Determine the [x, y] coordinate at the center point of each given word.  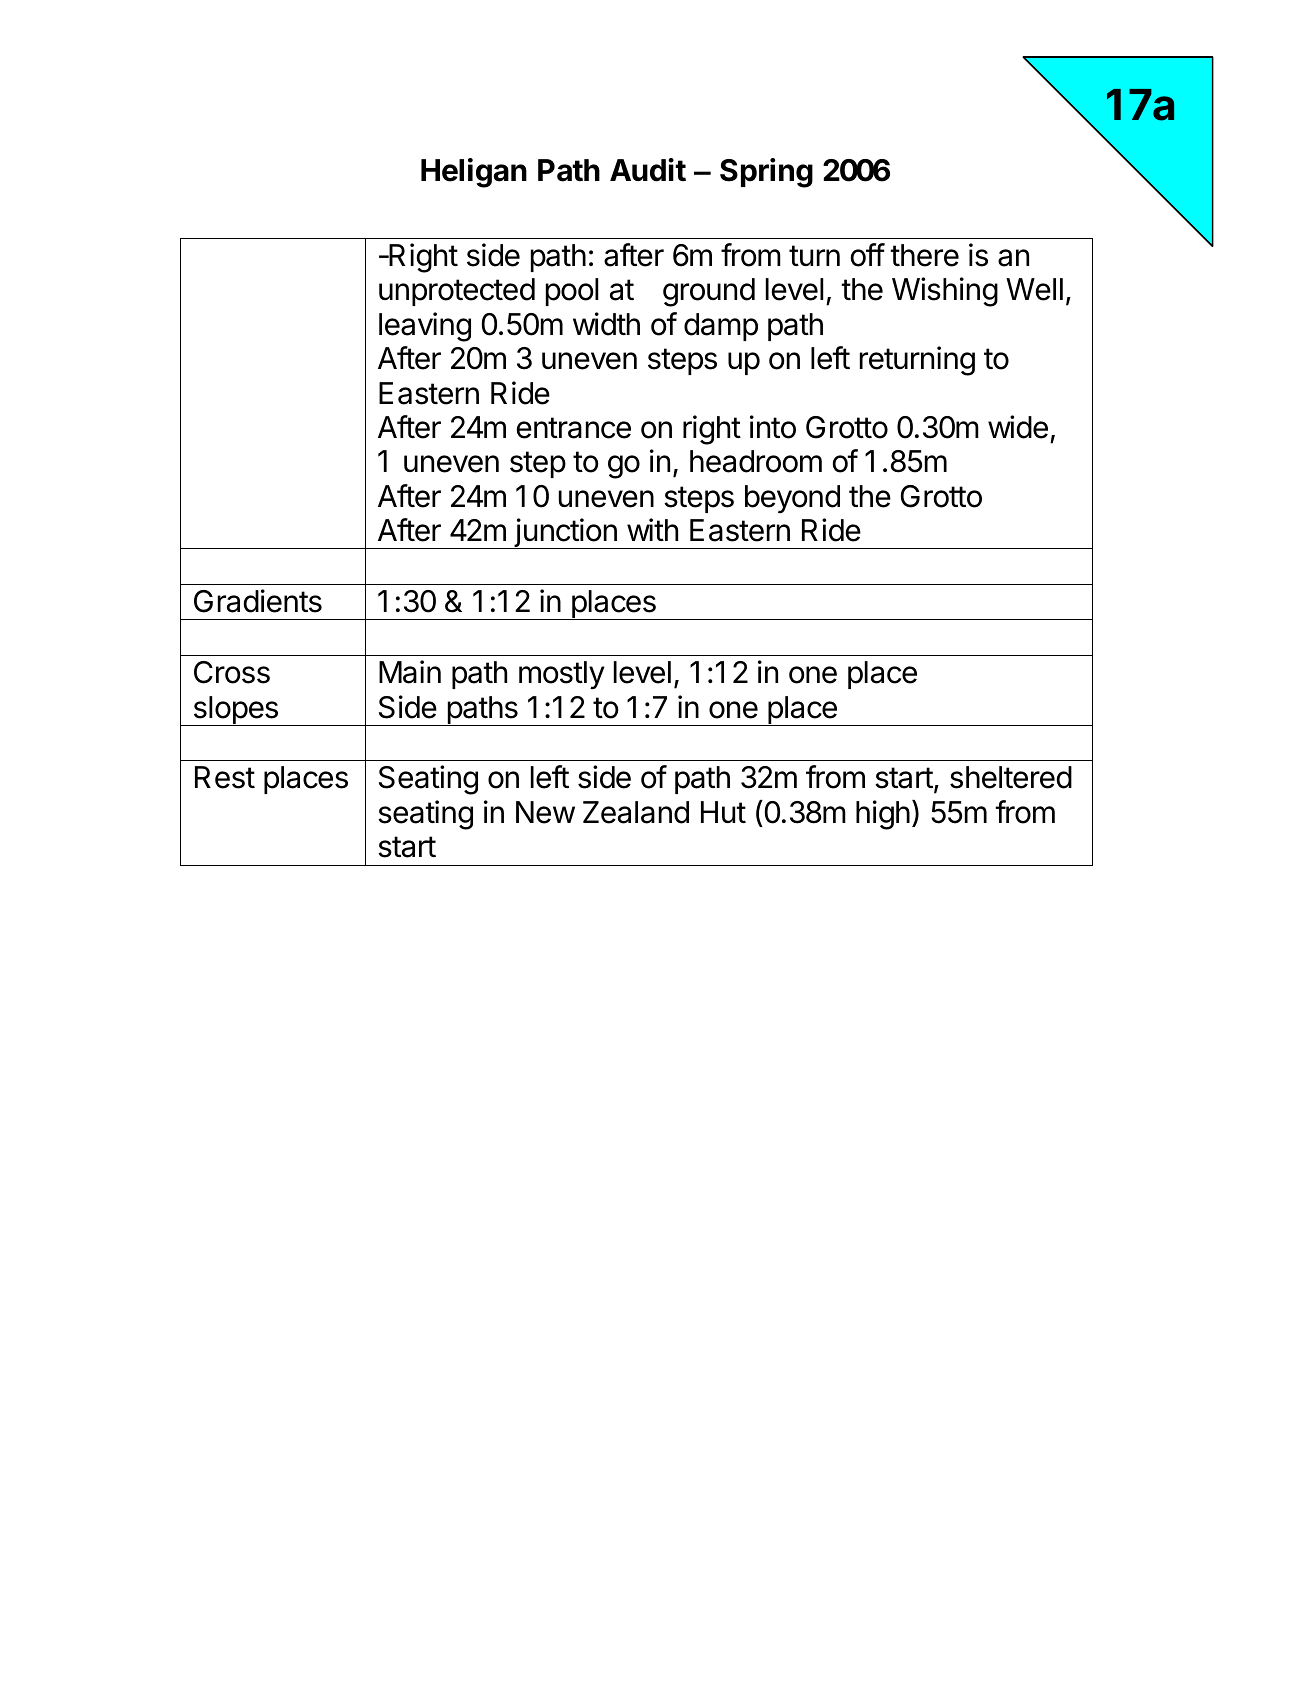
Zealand [636, 812]
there [924, 255]
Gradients [258, 601]
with [652, 529]
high [883, 815]
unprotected [457, 292]
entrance [574, 428]
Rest [225, 777]
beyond [792, 499]
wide [1018, 427]
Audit [648, 170]
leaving [425, 327]
